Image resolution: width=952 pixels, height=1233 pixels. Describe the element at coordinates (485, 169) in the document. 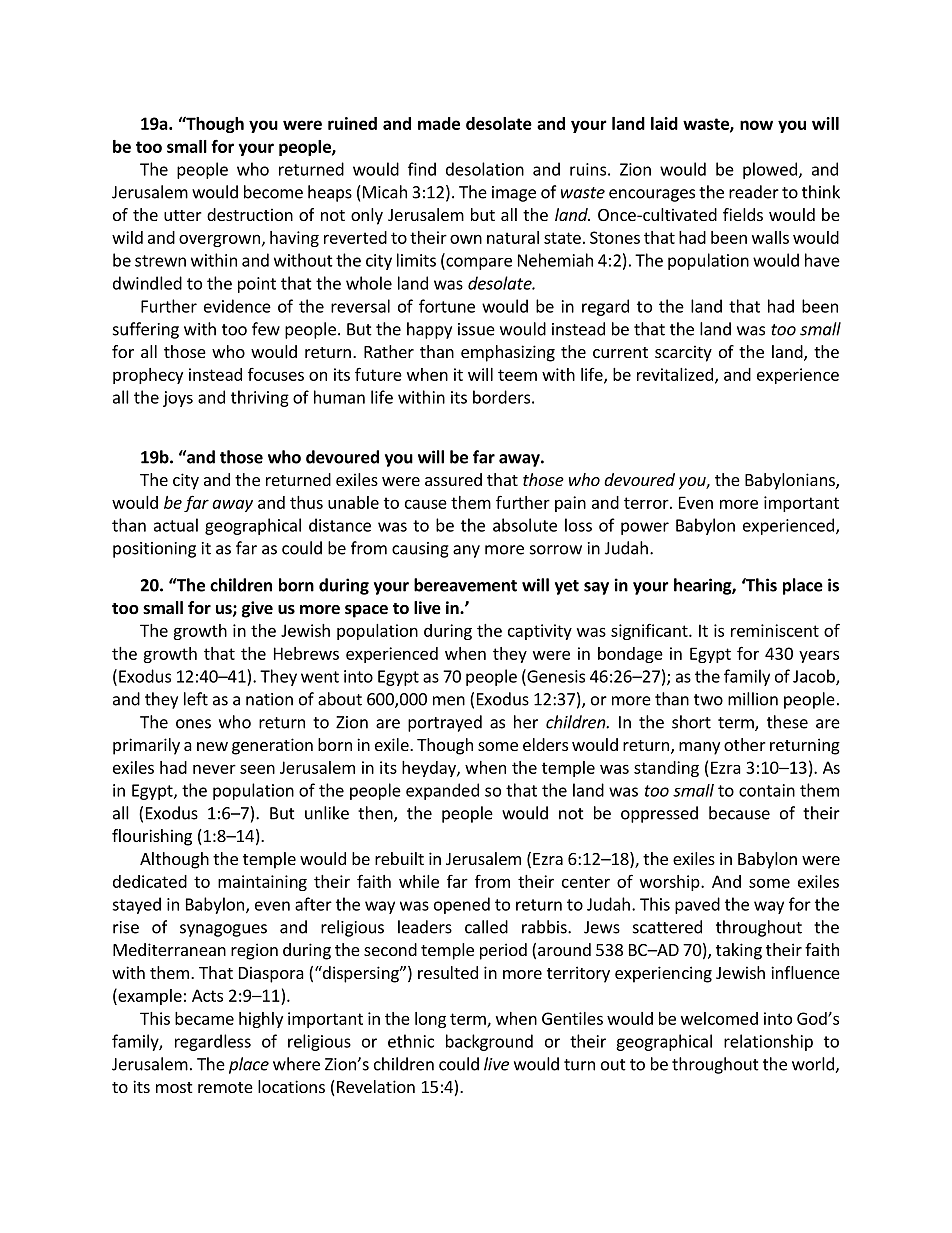

I see `desolation` at that location.
